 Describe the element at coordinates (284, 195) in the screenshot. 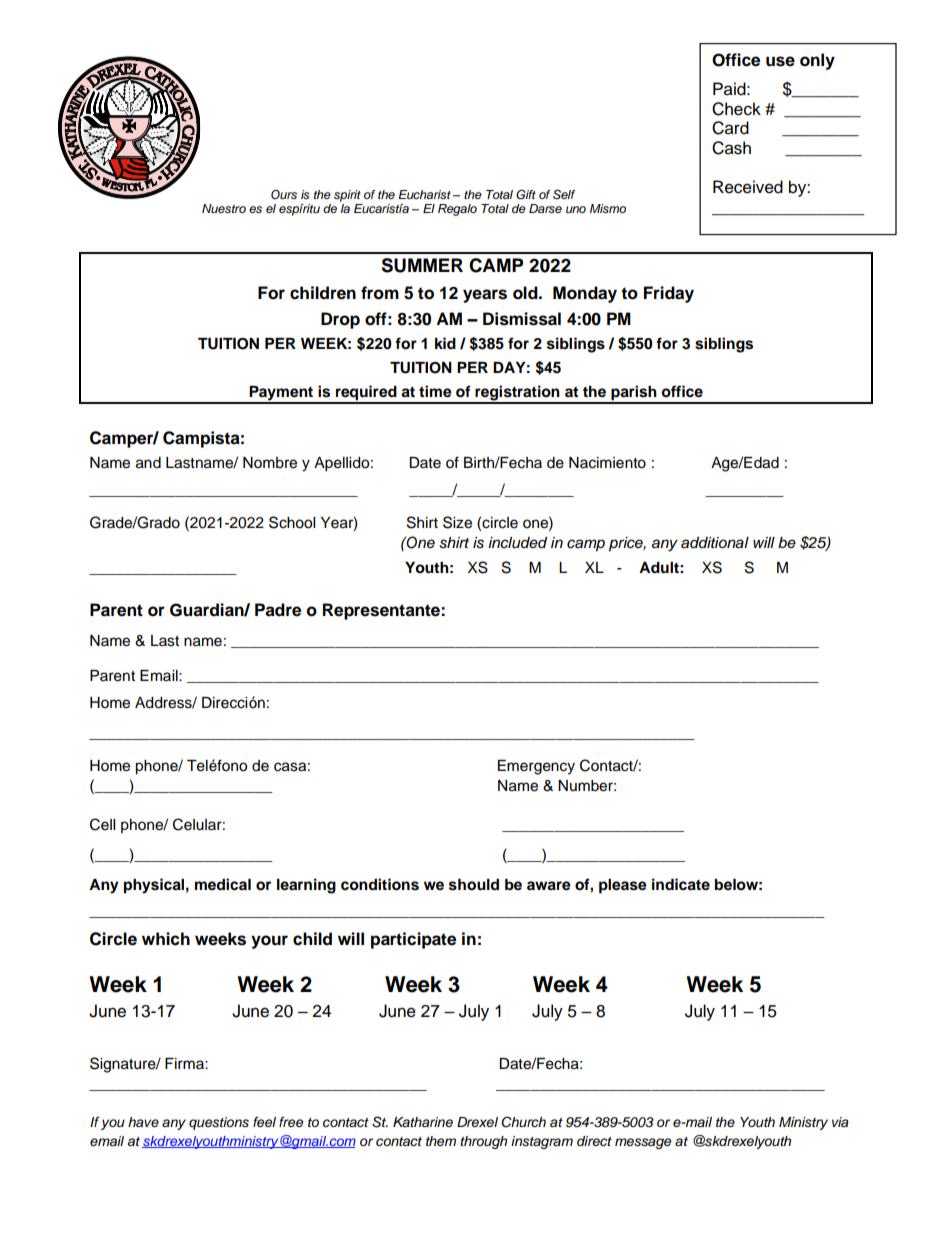

I see `Ours` at that location.
